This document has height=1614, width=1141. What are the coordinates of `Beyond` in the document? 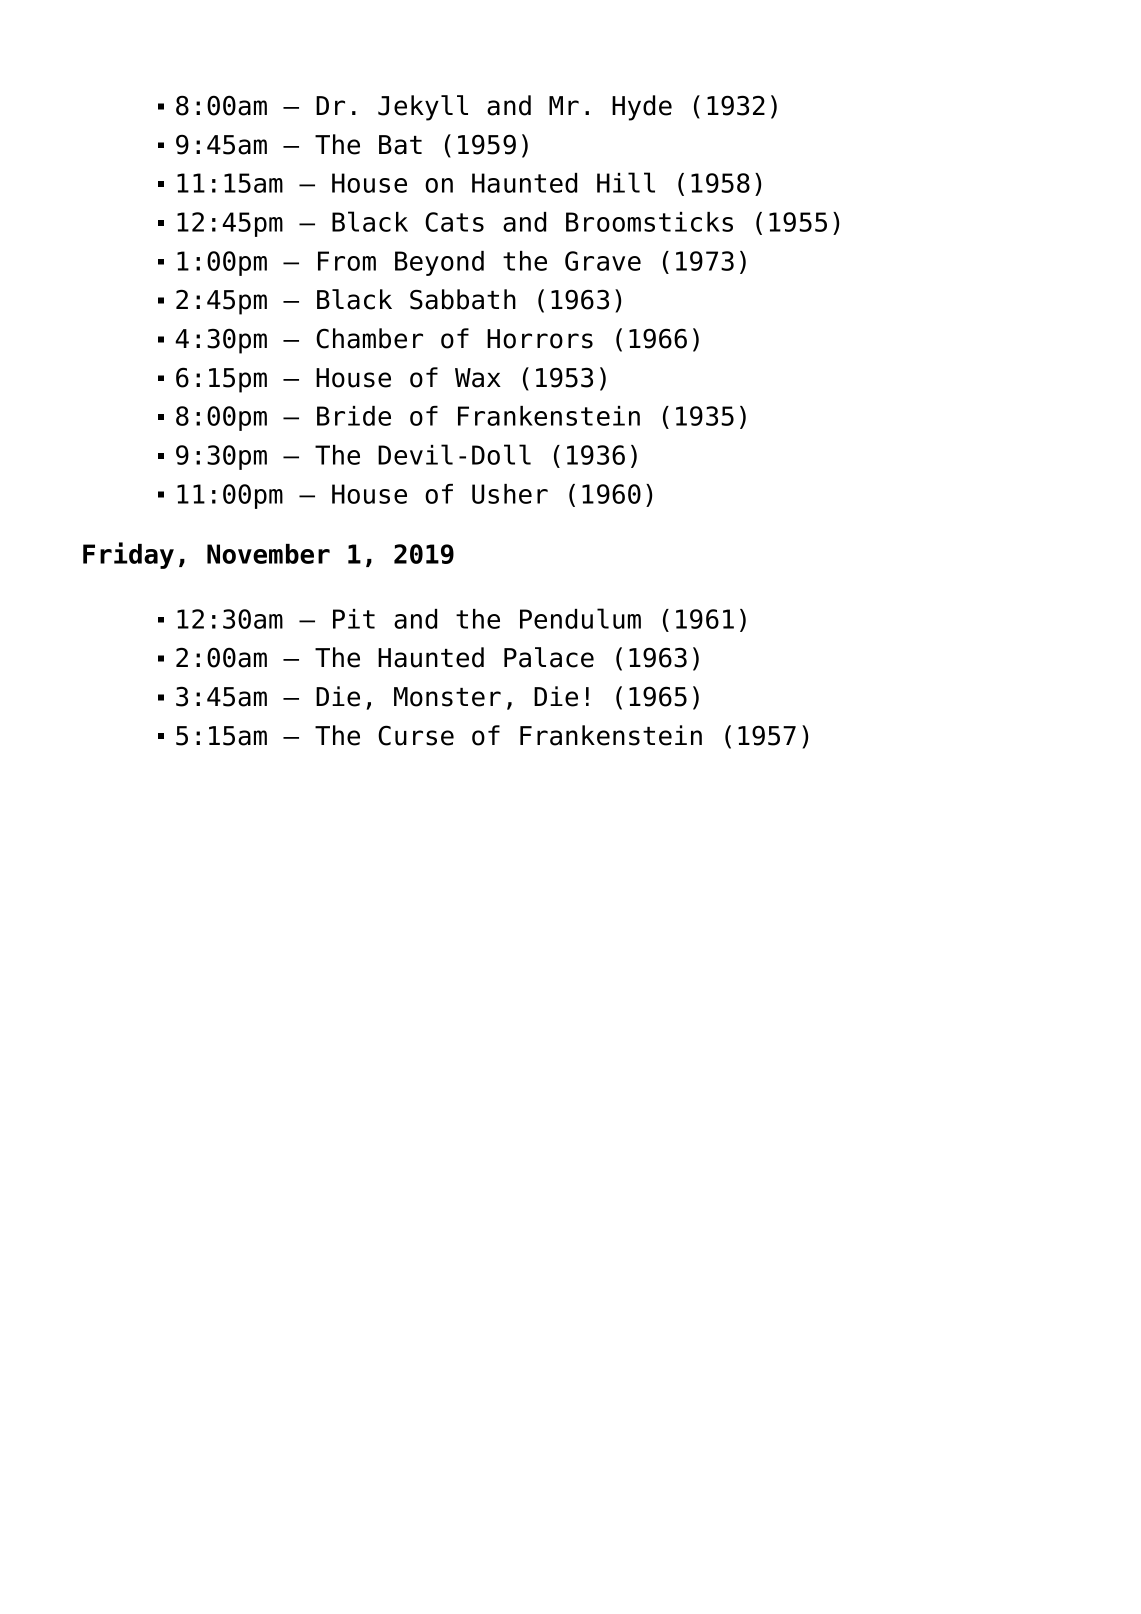 It's located at (439, 263).
